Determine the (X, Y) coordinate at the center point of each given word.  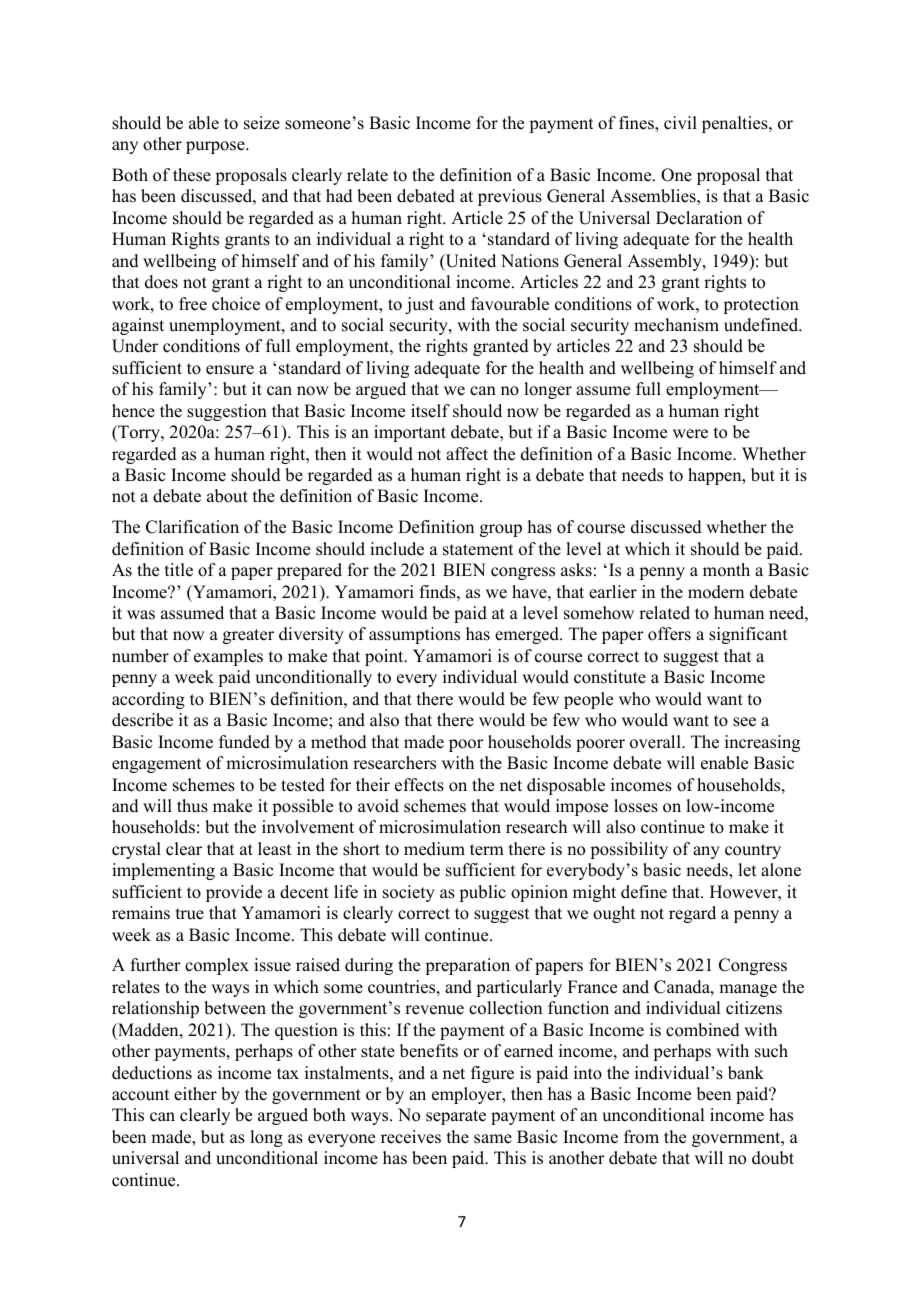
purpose (216, 147)
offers (669, 634)
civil (680, 123)
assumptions (414, 635)
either (195, 1094)
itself (430, 411)
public (482, 893)
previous (510, 197)
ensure (230, 370)
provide (234, 893)
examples (228, 657)
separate (456, 1117)
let (747, 870)
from (641, 1137)
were (690, 434)
